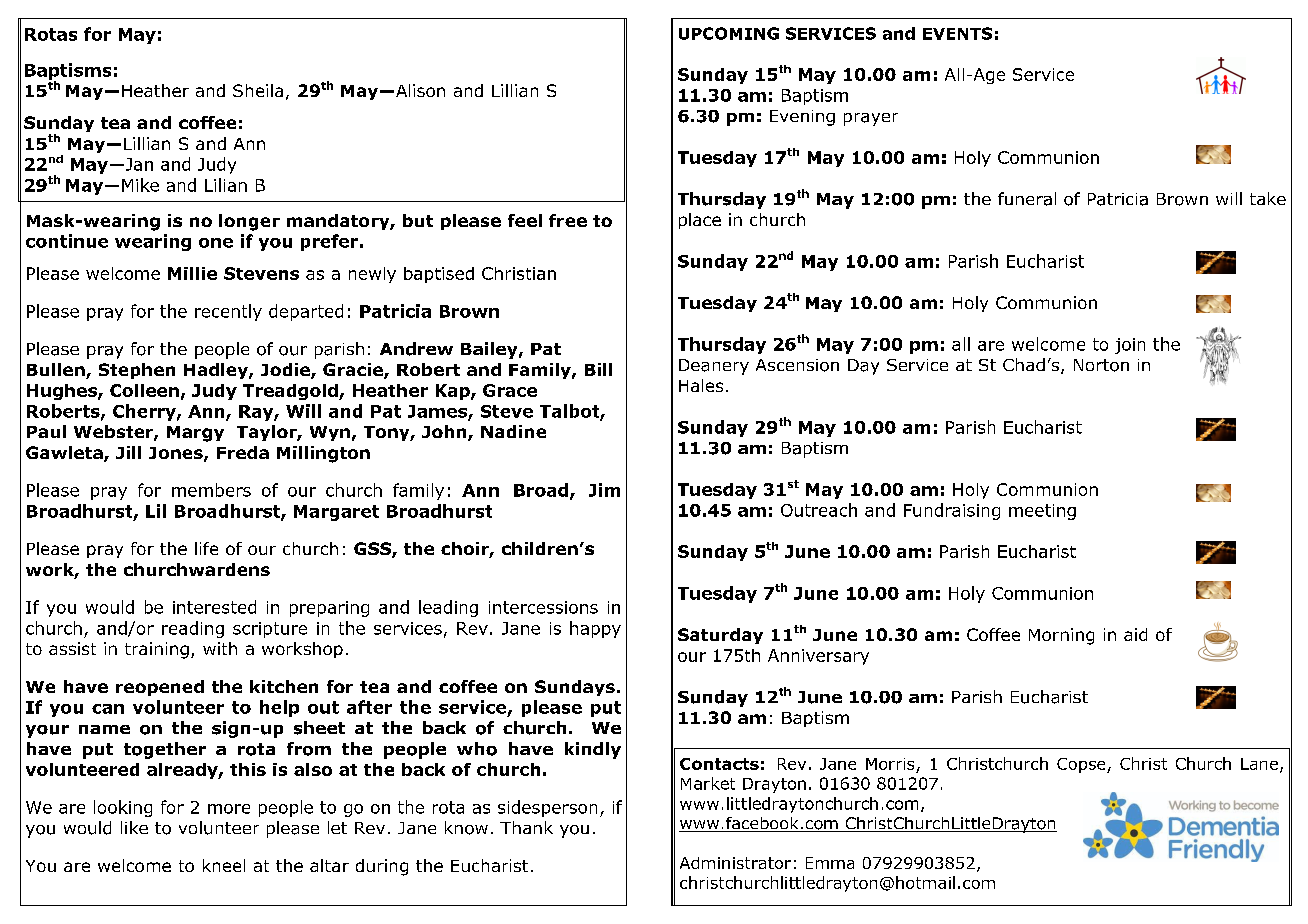  I want to click on UPCOMING, so click(729, 33).
